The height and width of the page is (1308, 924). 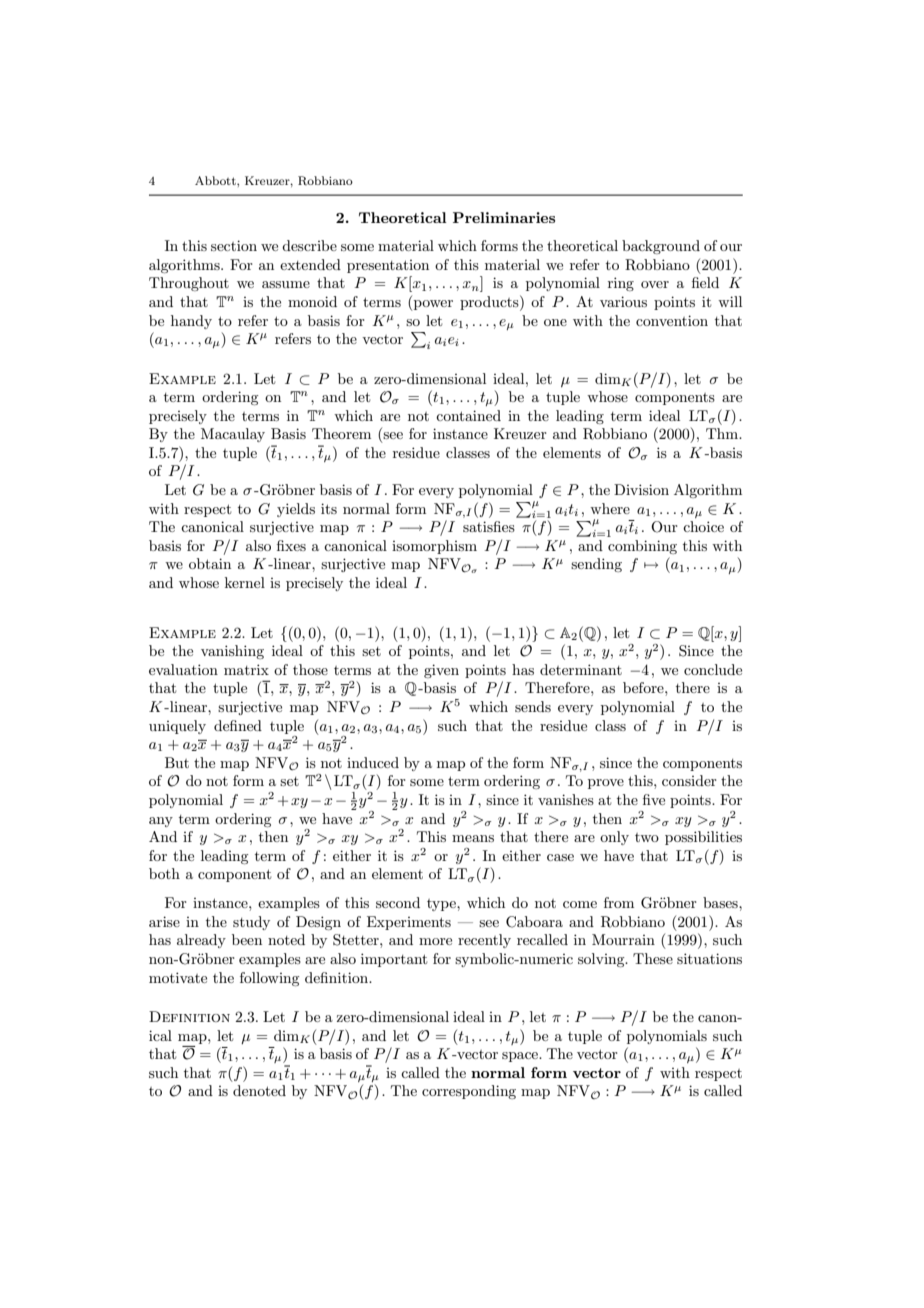 What do you see at coordinates (269, 979) in the page?
I see `following` at bounding box center [269, 979].
